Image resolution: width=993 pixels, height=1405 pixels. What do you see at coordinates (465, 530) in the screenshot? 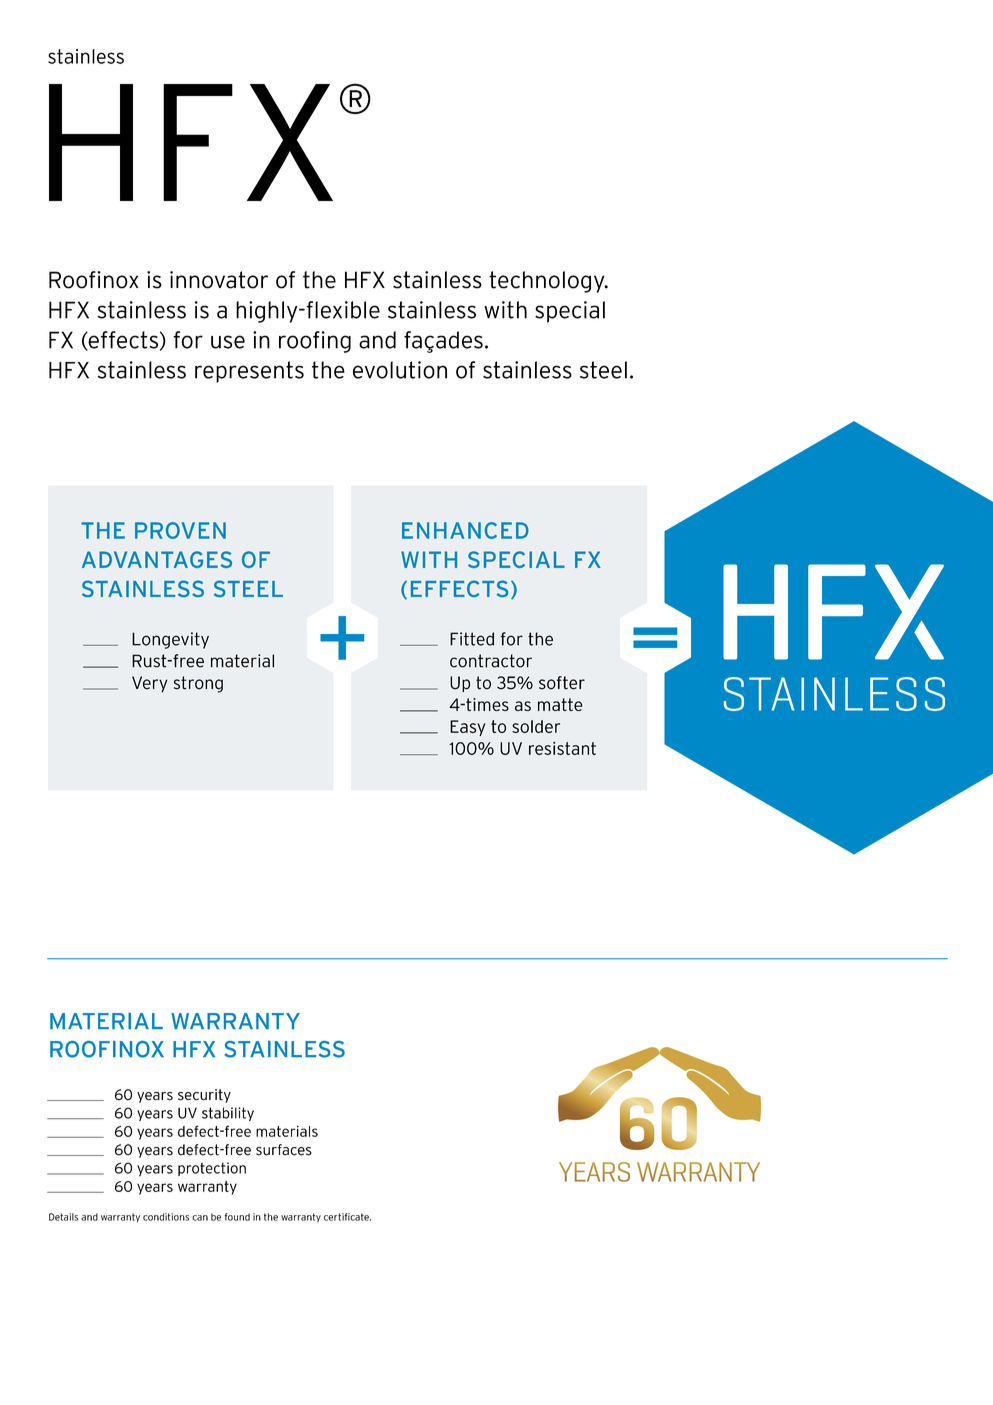
I see `ENHANCED` at bounding box center [465, 530].
